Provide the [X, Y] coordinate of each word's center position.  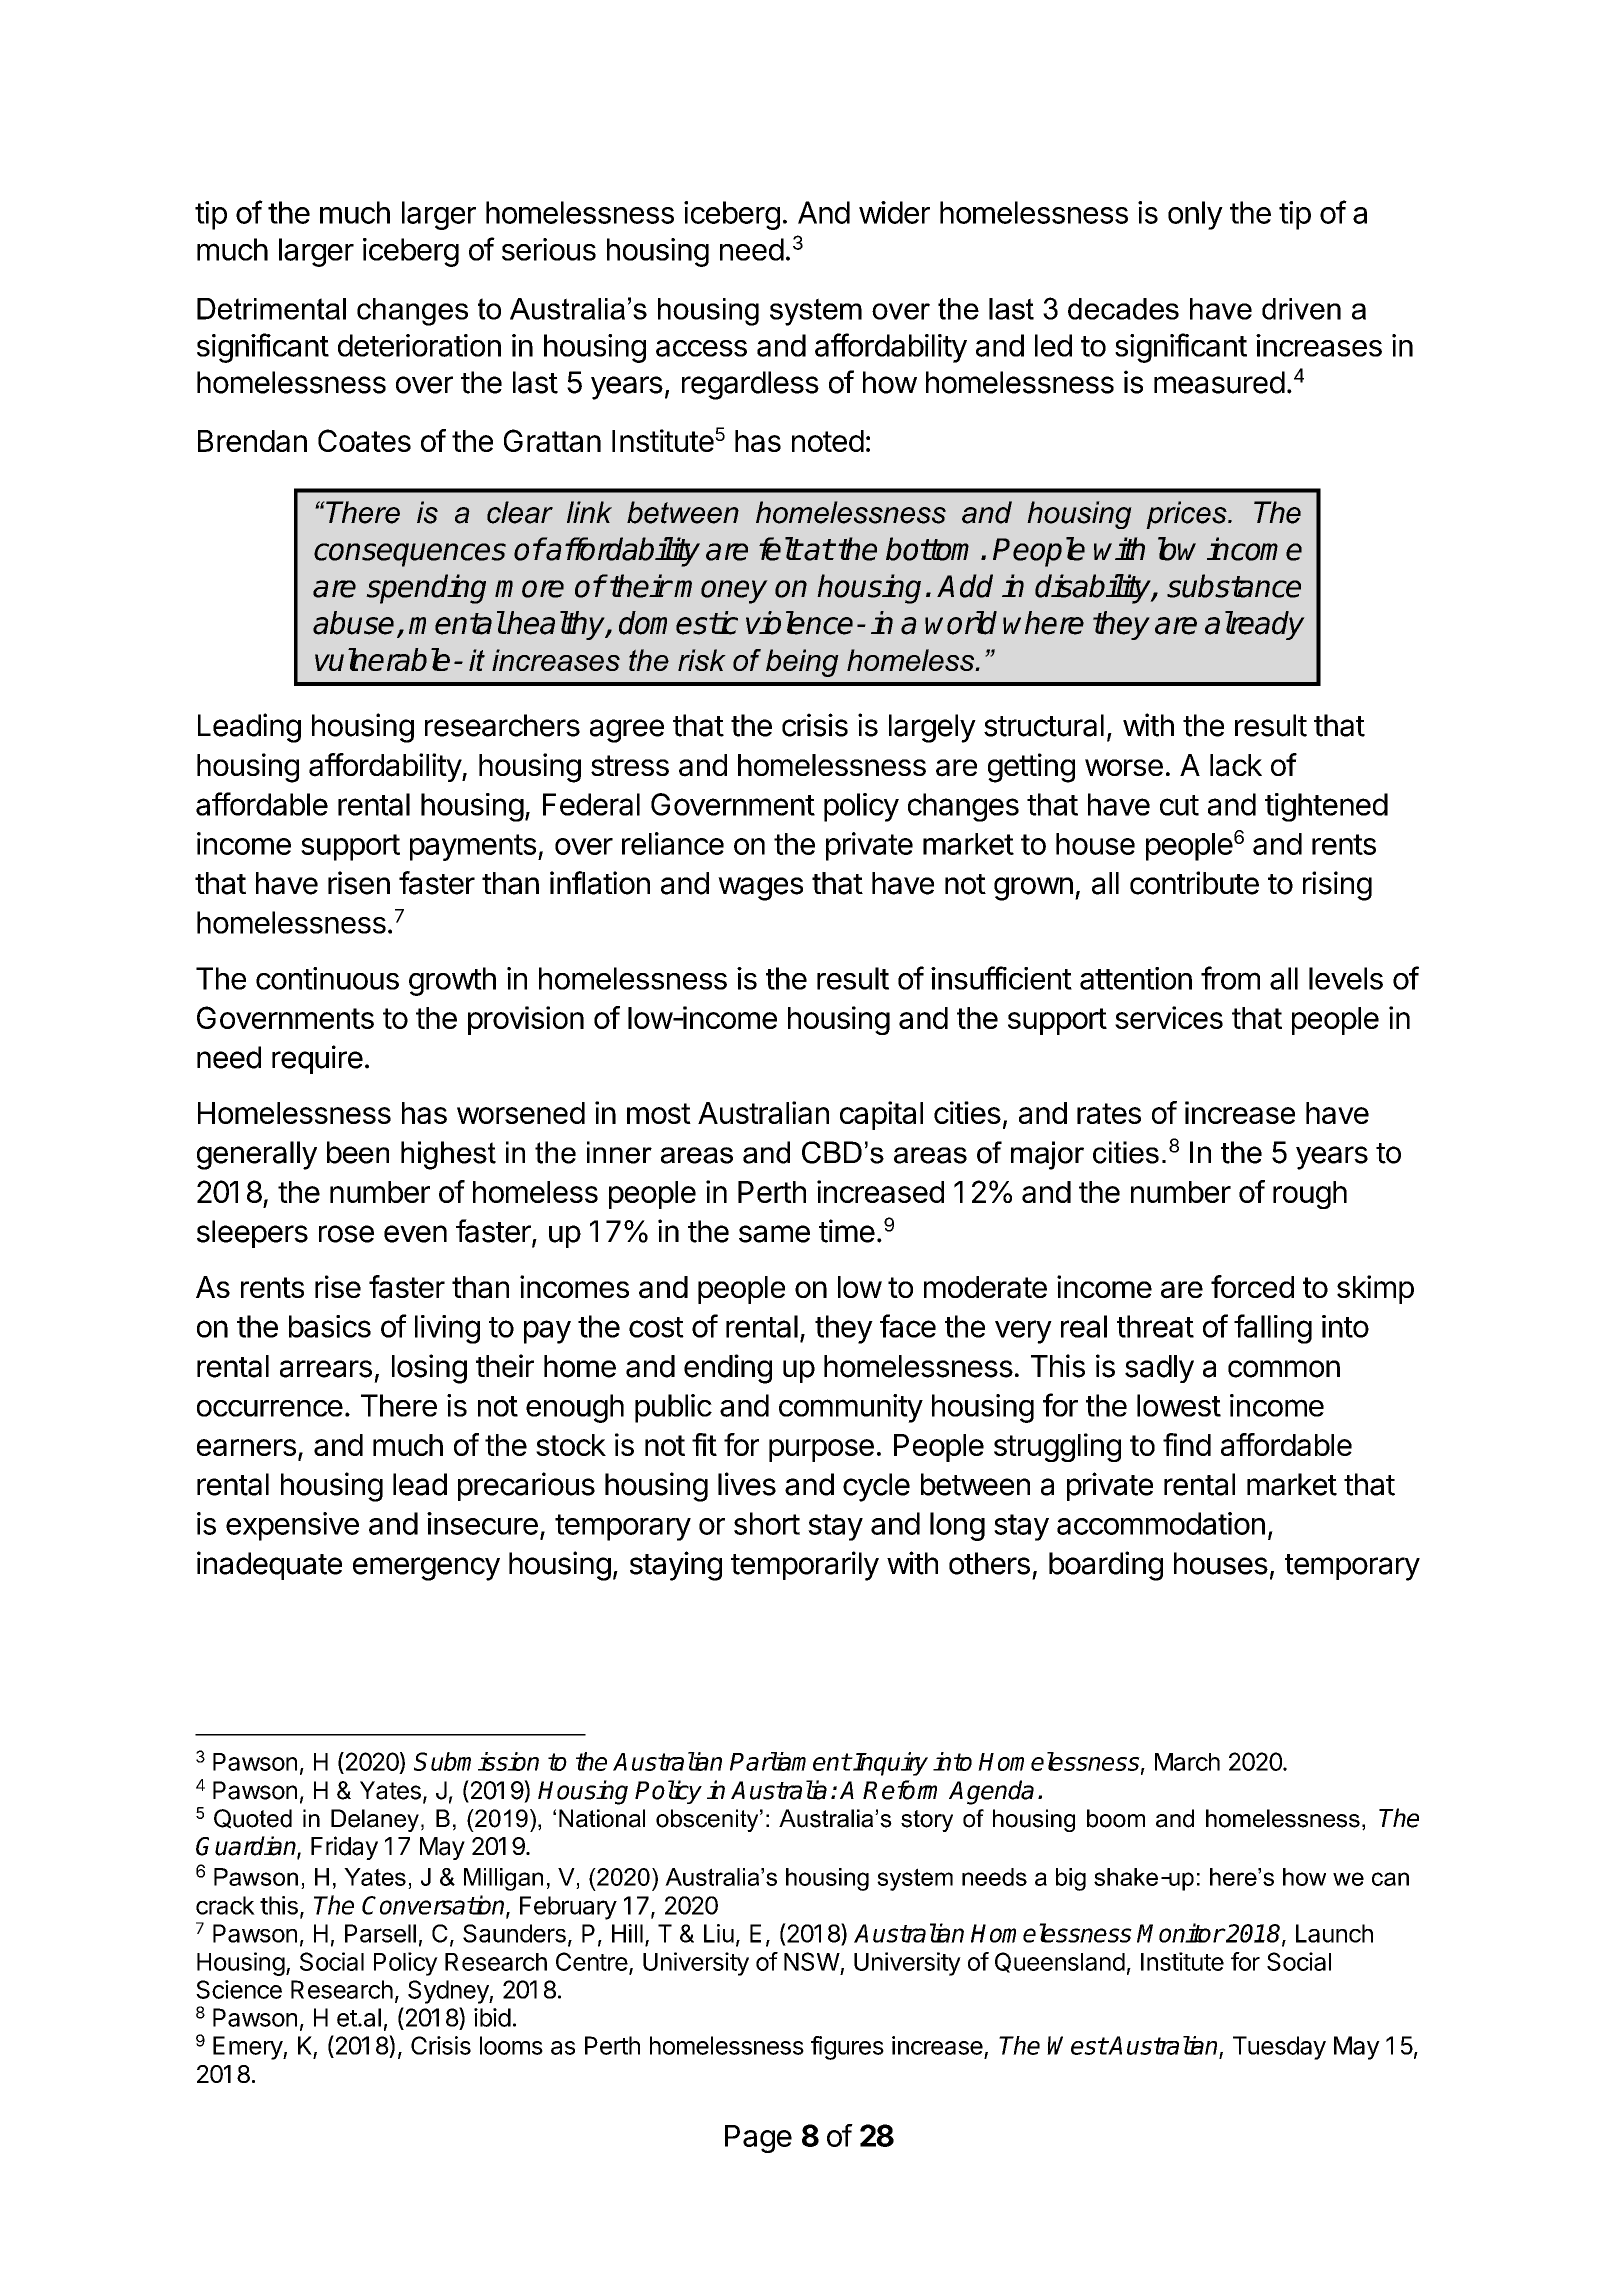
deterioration [419, 345]
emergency [426, 1569]
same [774, 1234]
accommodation [1161, 1523]
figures [847, 2048]
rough [1310, 1195]
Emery [248, 2048]
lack [1236, 765]
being [802, 663]
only [1195, 215]
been [358, 1152]
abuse [353, 623]
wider [894, 212]
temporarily [805, 1566]
